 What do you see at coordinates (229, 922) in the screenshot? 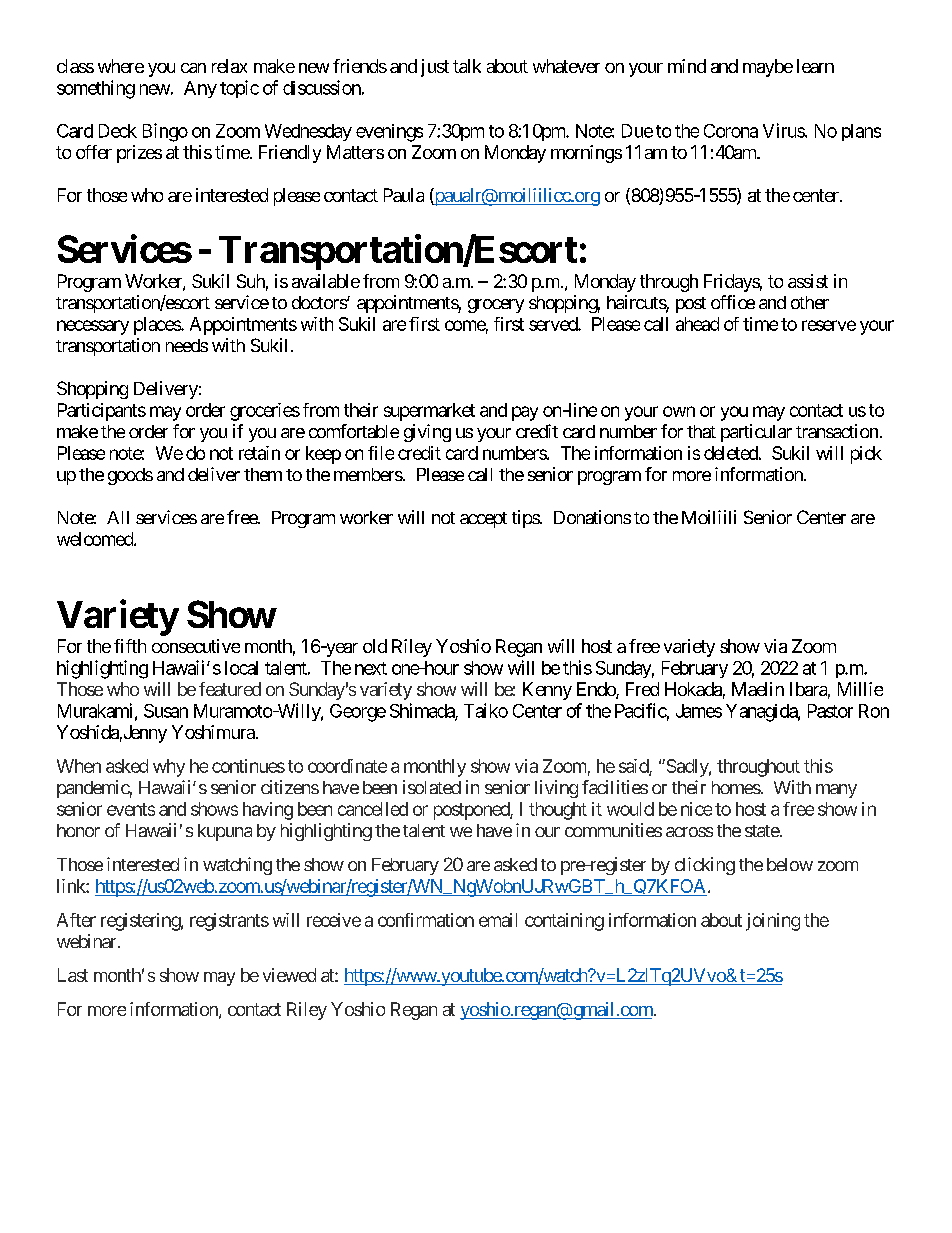
I see `registrants` at bounding box center [229, 922].
